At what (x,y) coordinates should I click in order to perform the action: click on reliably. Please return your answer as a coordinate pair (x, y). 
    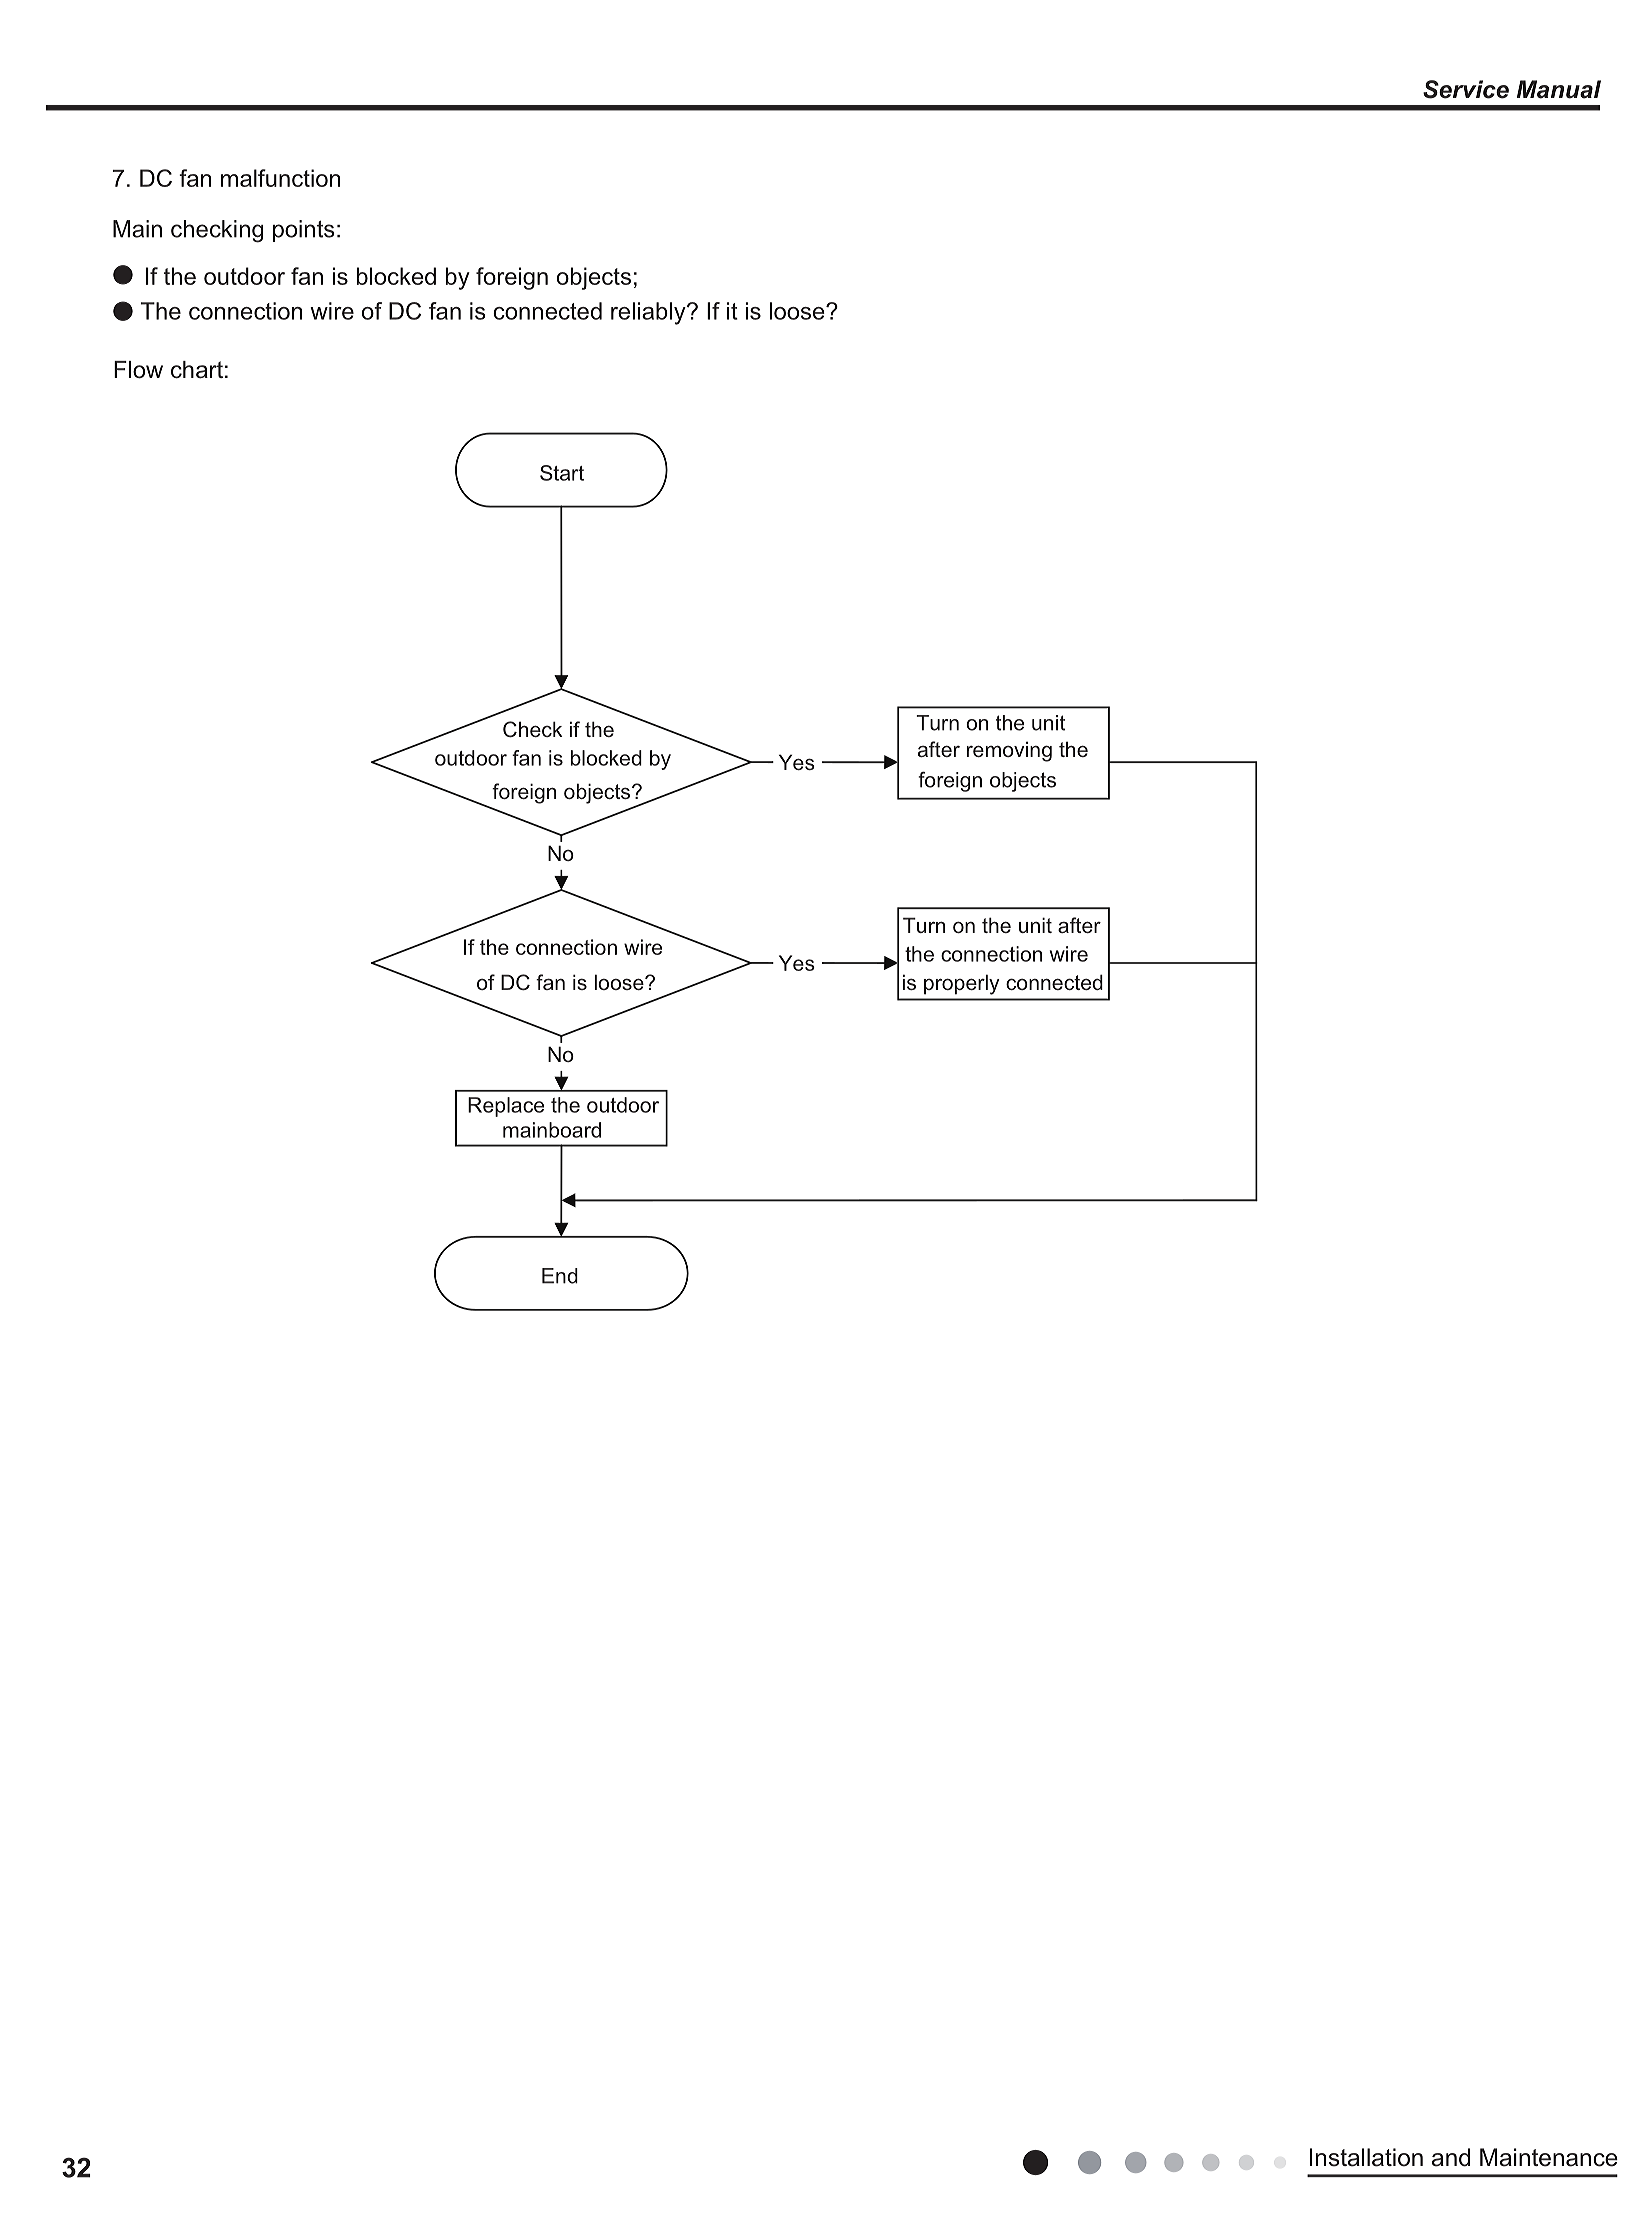
    Looking at the image, I should click on (649, 313).
